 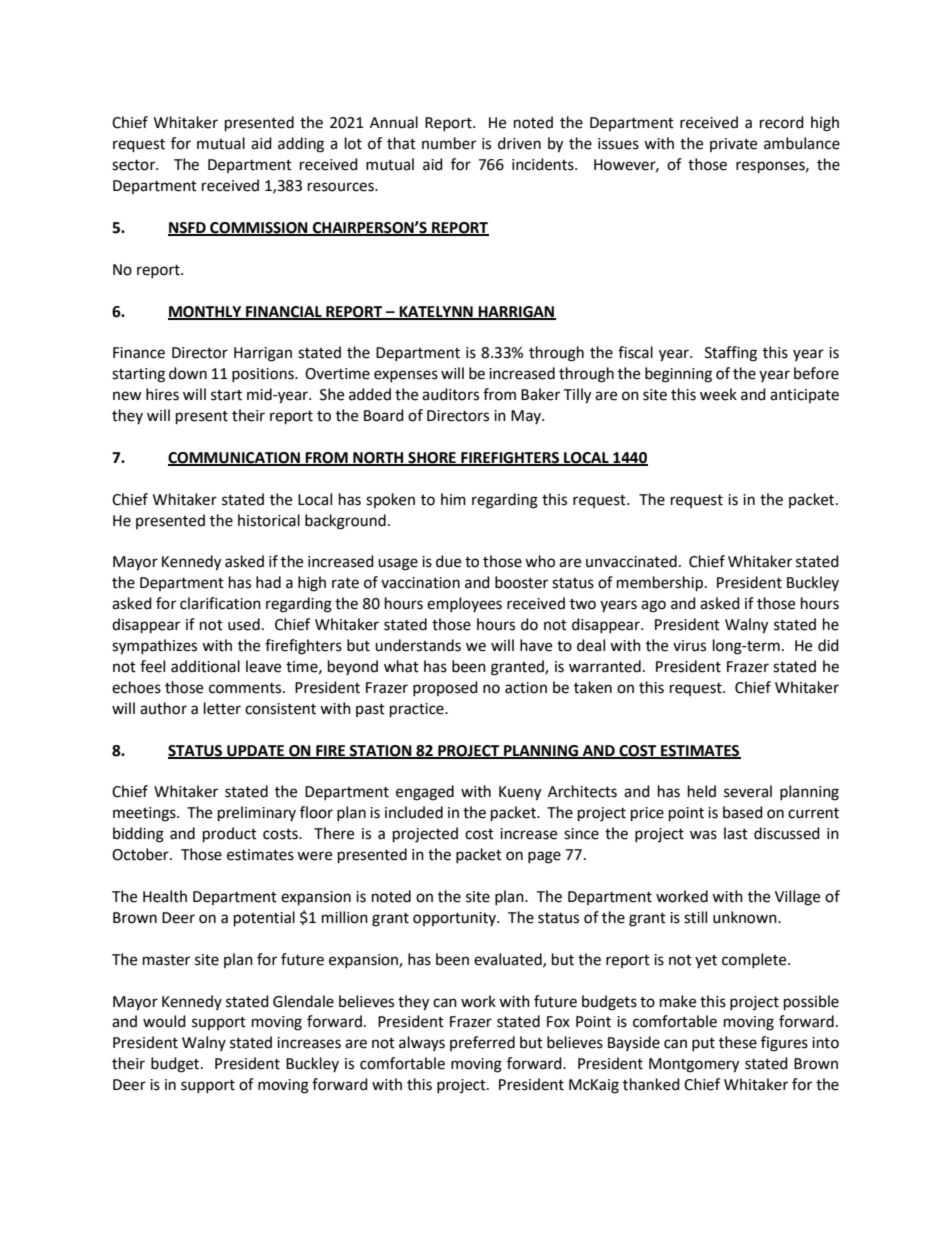 What do you see at coordinates (449, 143) in the page?
I see `number` at bounding box center [449, 143].
